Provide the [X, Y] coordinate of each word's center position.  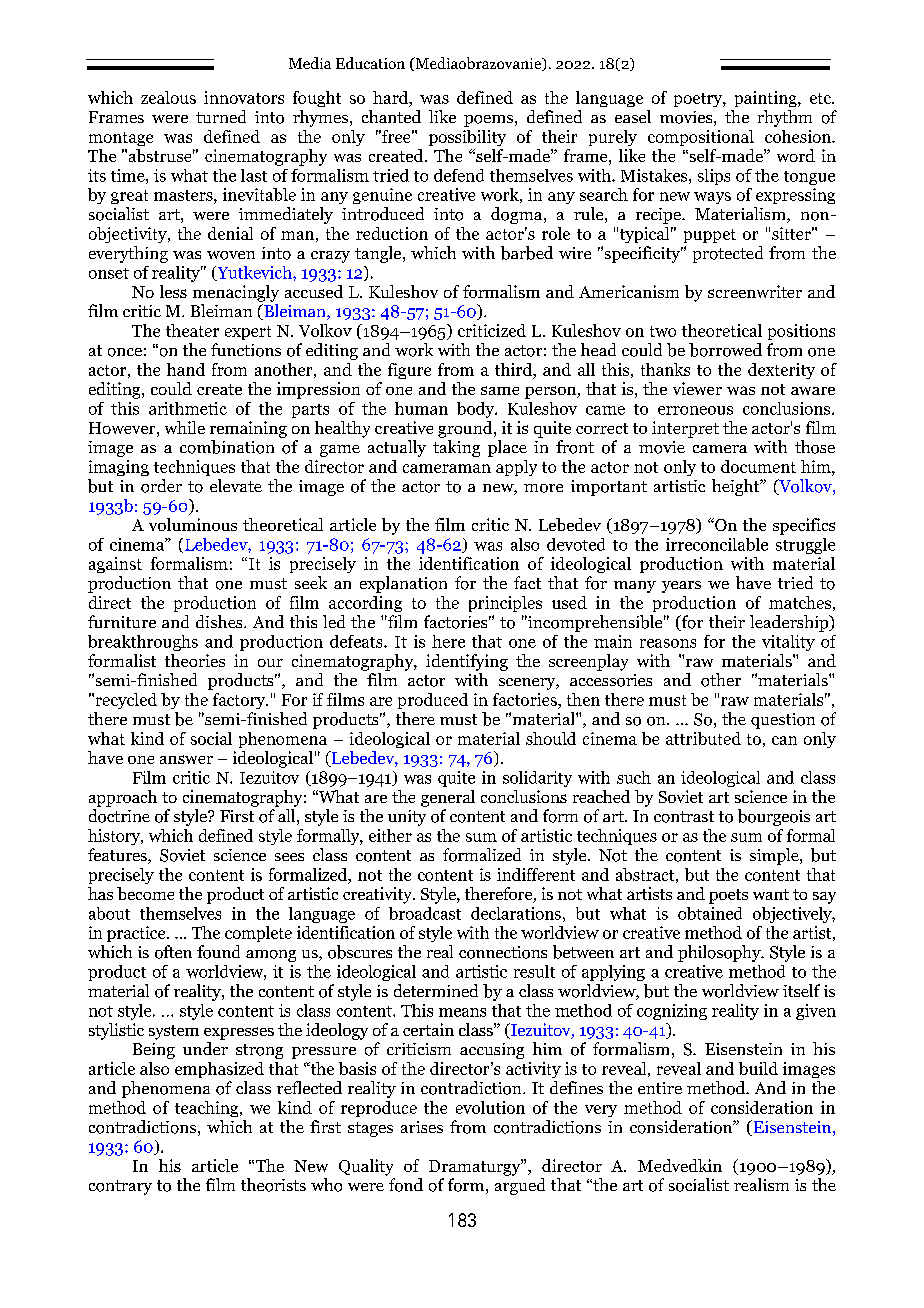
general [448, 798]
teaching [208, 1109]
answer [186, 759]
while [185, 427]
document [758, 466]
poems [488, 121]
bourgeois [774, 817]
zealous [168, 97]
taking [456, 448]
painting [767, 99]
